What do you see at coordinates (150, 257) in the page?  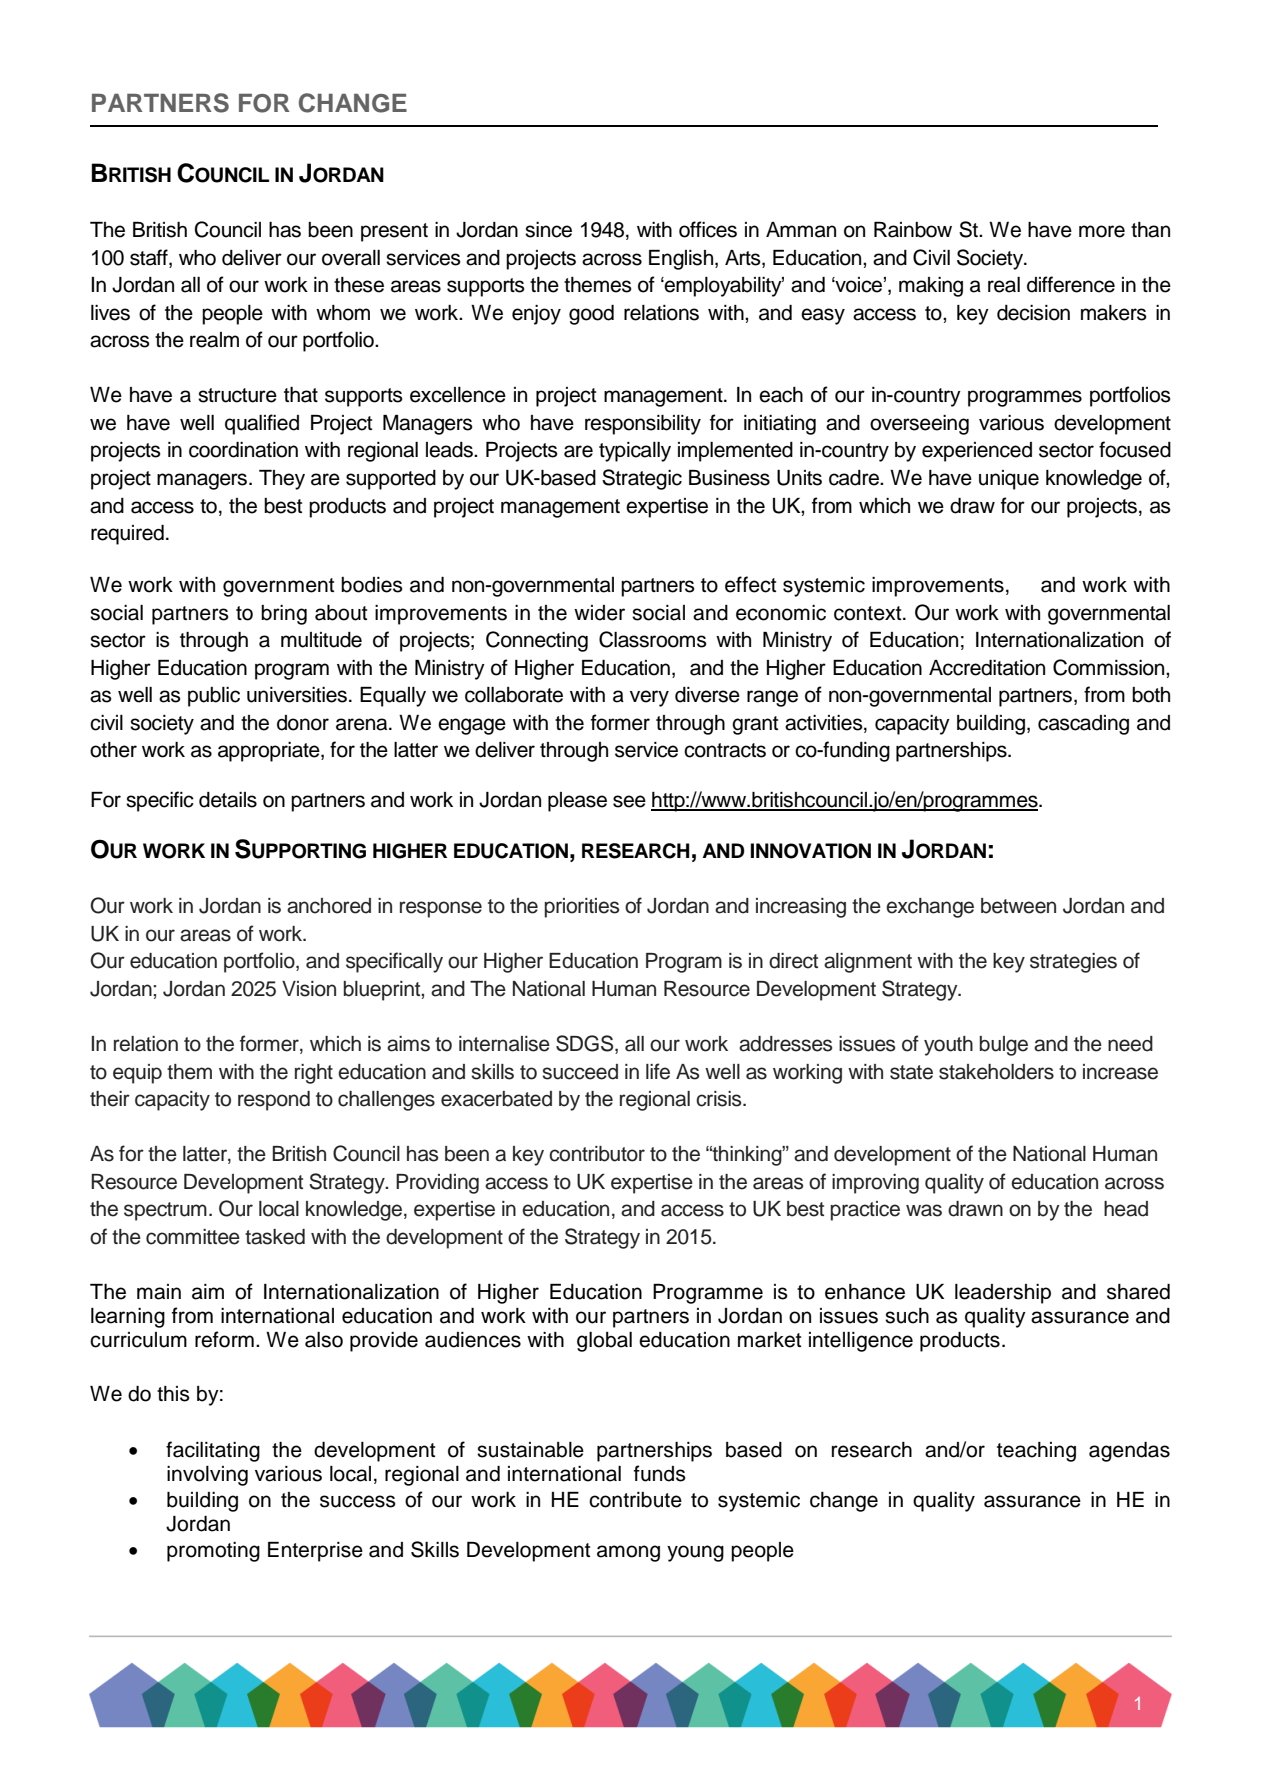 I see `staff` at bounding box center [150, 257].
